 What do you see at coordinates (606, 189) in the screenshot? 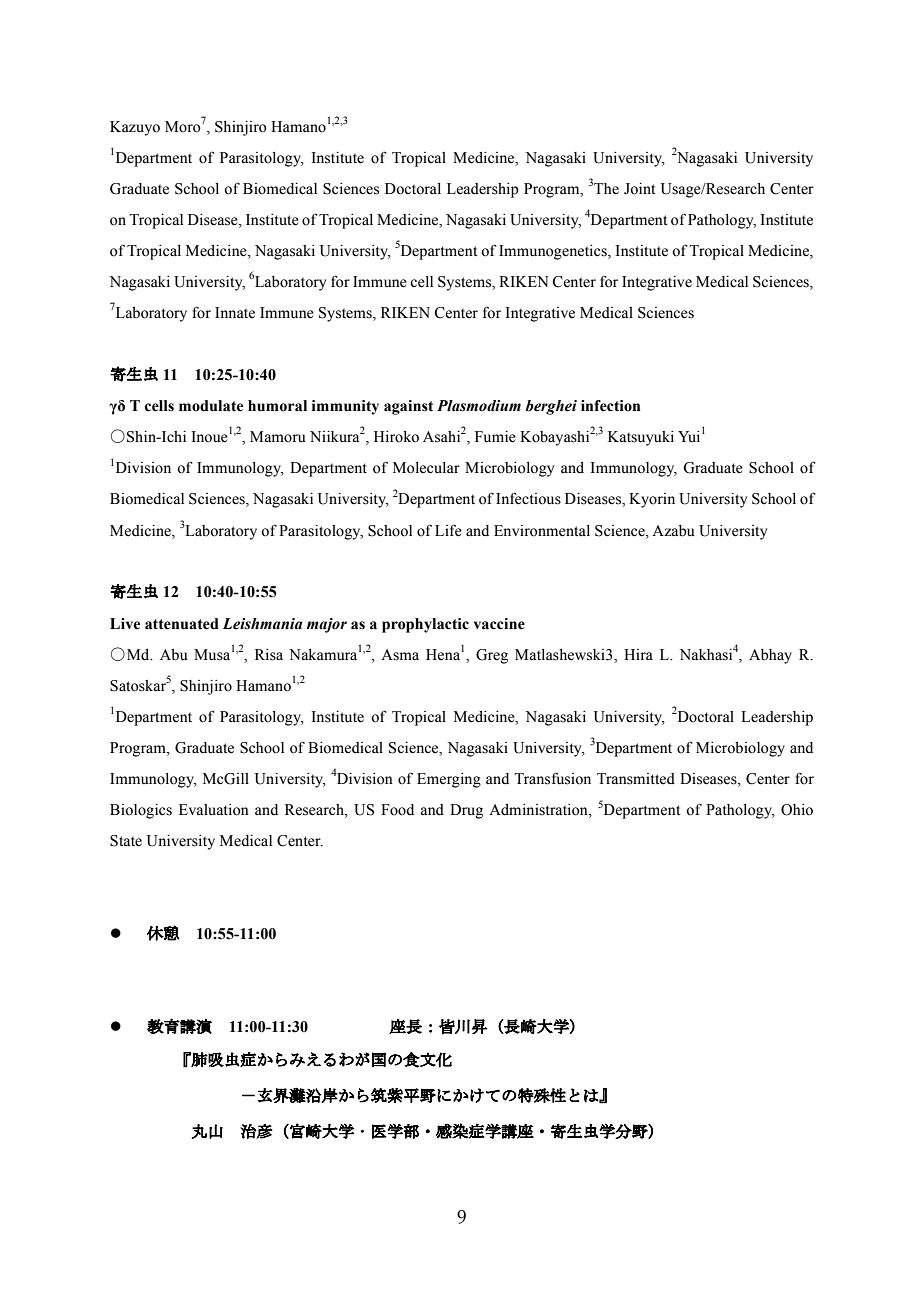
I see `The` at bounding box center [606, 189].
